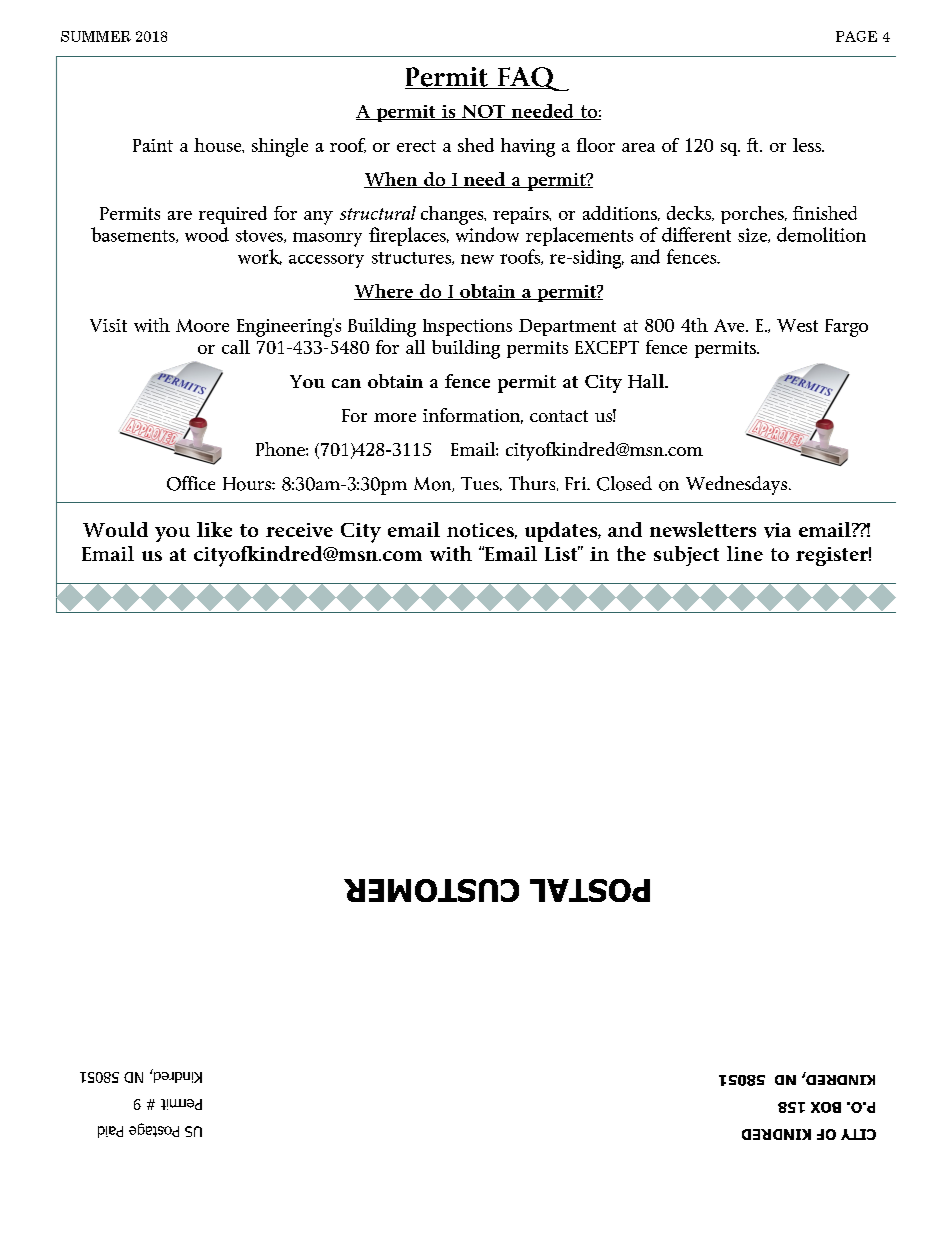 The image size is (952, 1233). What do you see at coordinates (797, 325) in the screenshot?
I see `West` at bounding box center [797, 325].
